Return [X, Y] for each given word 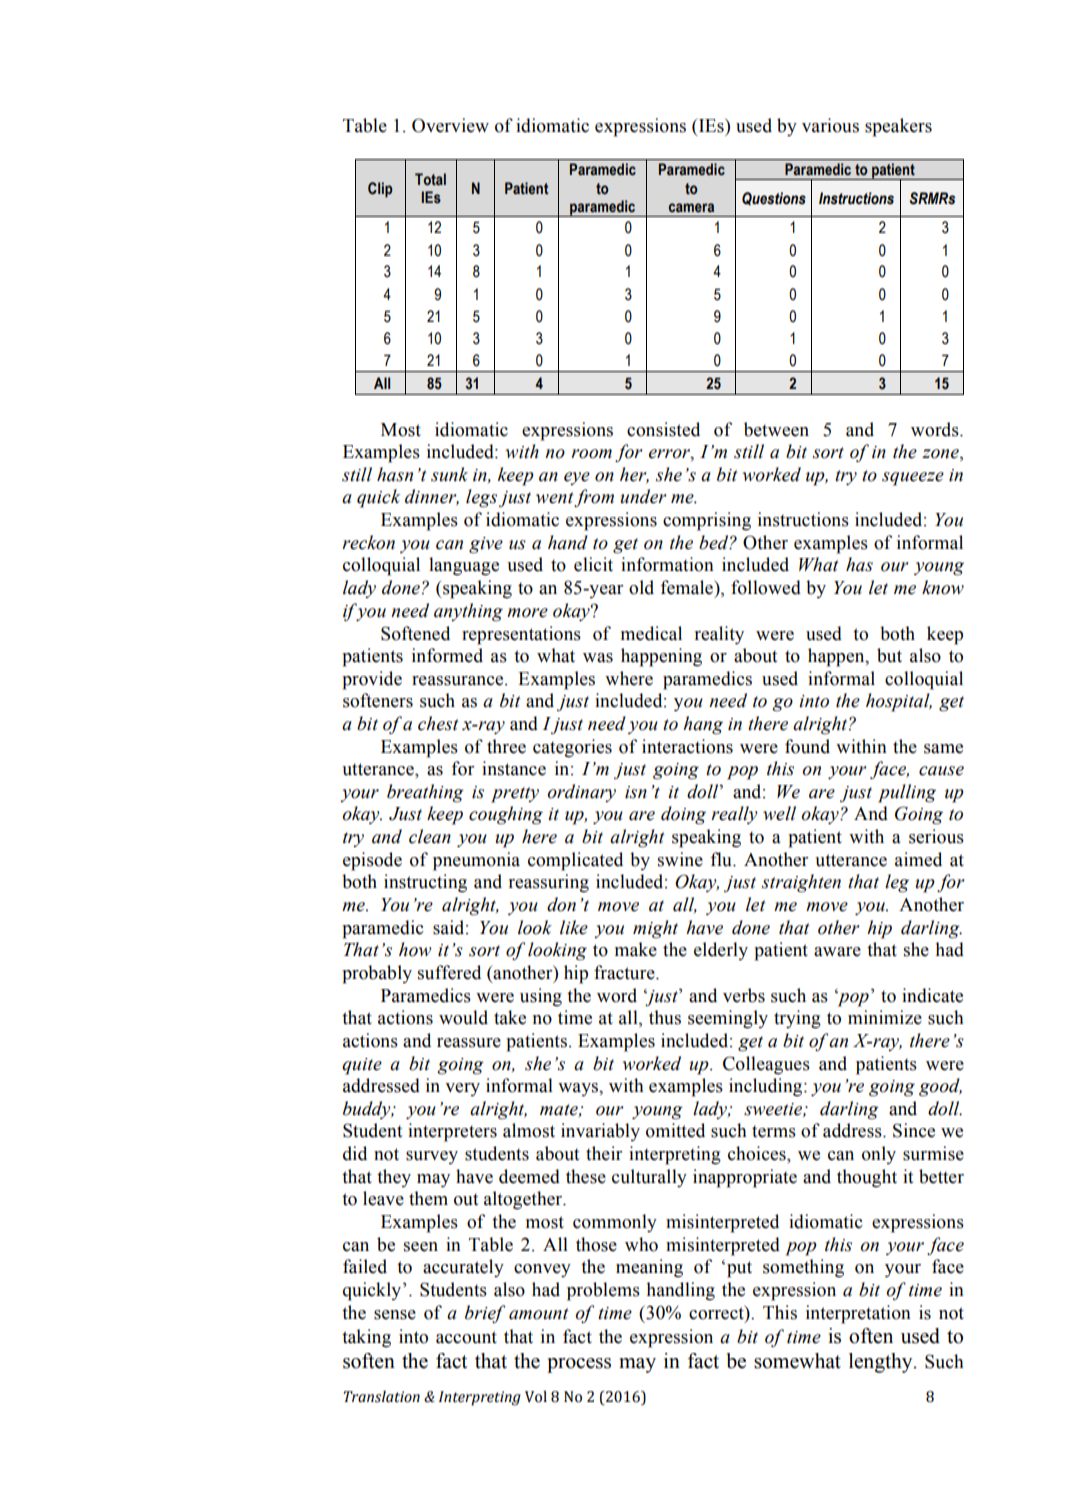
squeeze [913, 479]
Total [430, 179]
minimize [885, 1017]
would [463, 1017]
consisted [663, 429]
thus [665, 1017]
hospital [899, 702]
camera [691, 208]
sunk [449, 474]
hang [703, 725]
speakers [898, 127]
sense [395, 1315]
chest [438, 723]
